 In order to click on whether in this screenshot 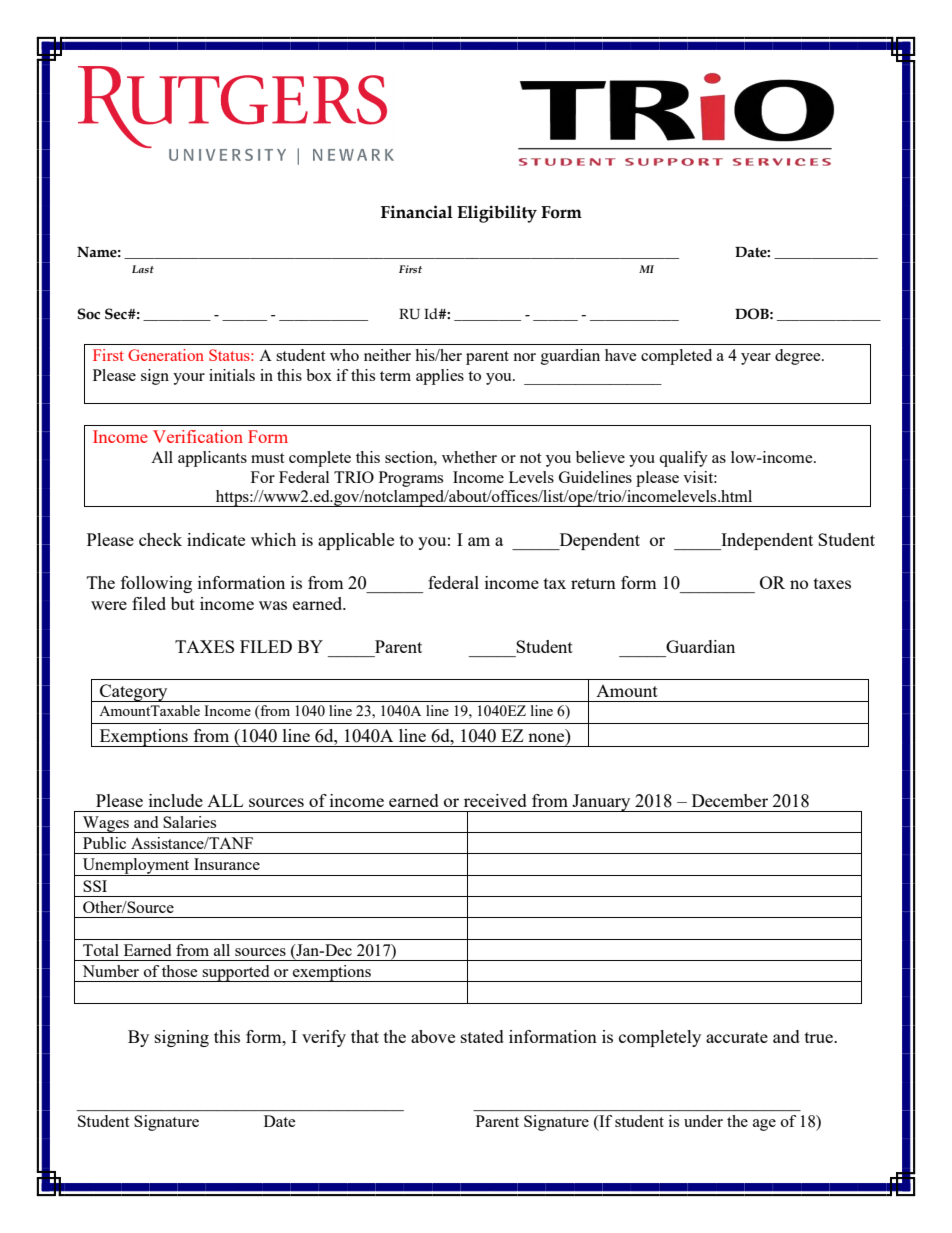, I will do `click(469, 457)`.
